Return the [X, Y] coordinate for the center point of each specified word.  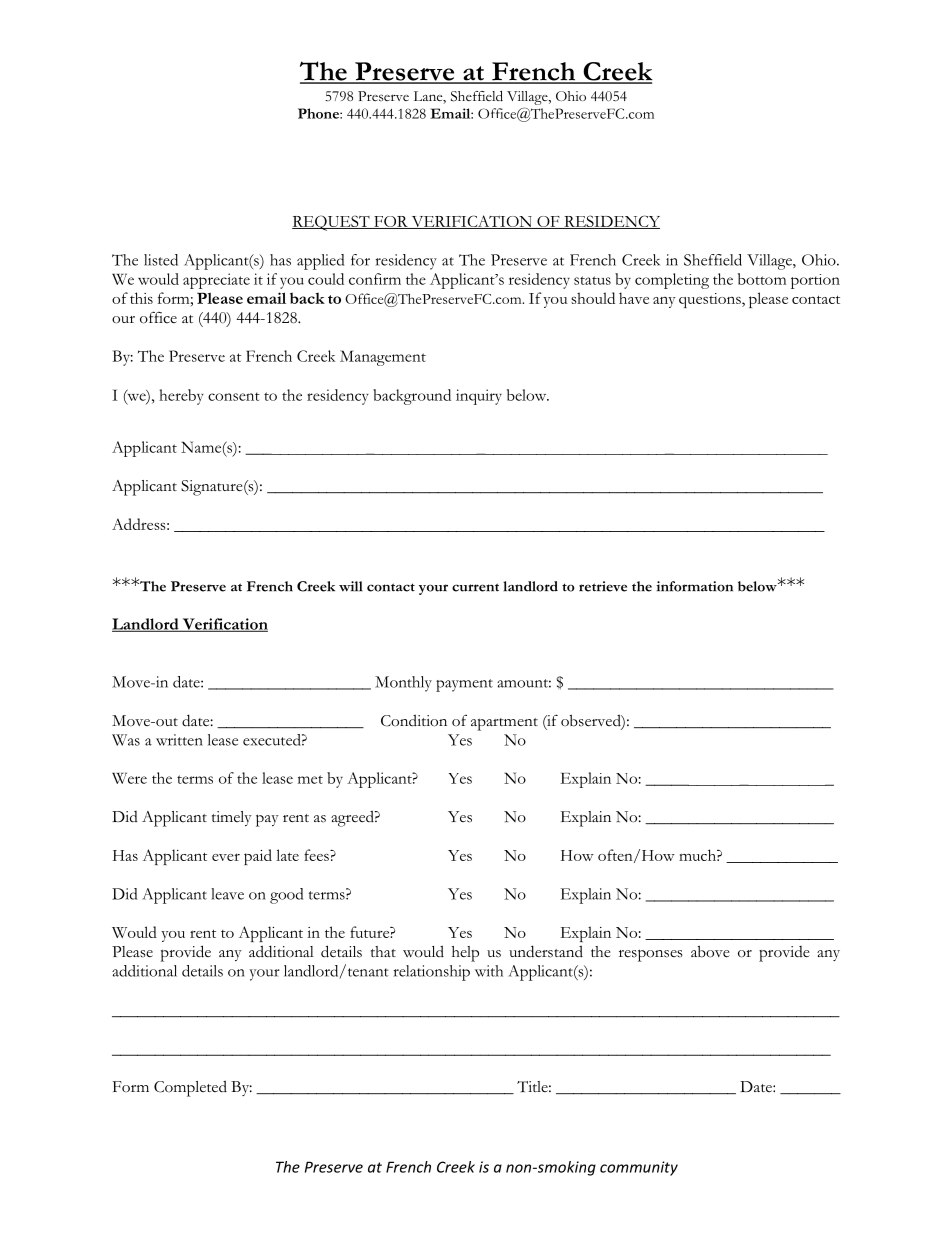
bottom [762, 279]
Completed [190, 1088]
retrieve [603, 586]
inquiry [479, 397]
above [710, 951]
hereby [181, 397]
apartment [504, 724]
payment [464, 685]
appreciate [216, 281]
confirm [375, 279]
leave [227, 894]
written [179, 740]
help [465, 954]
